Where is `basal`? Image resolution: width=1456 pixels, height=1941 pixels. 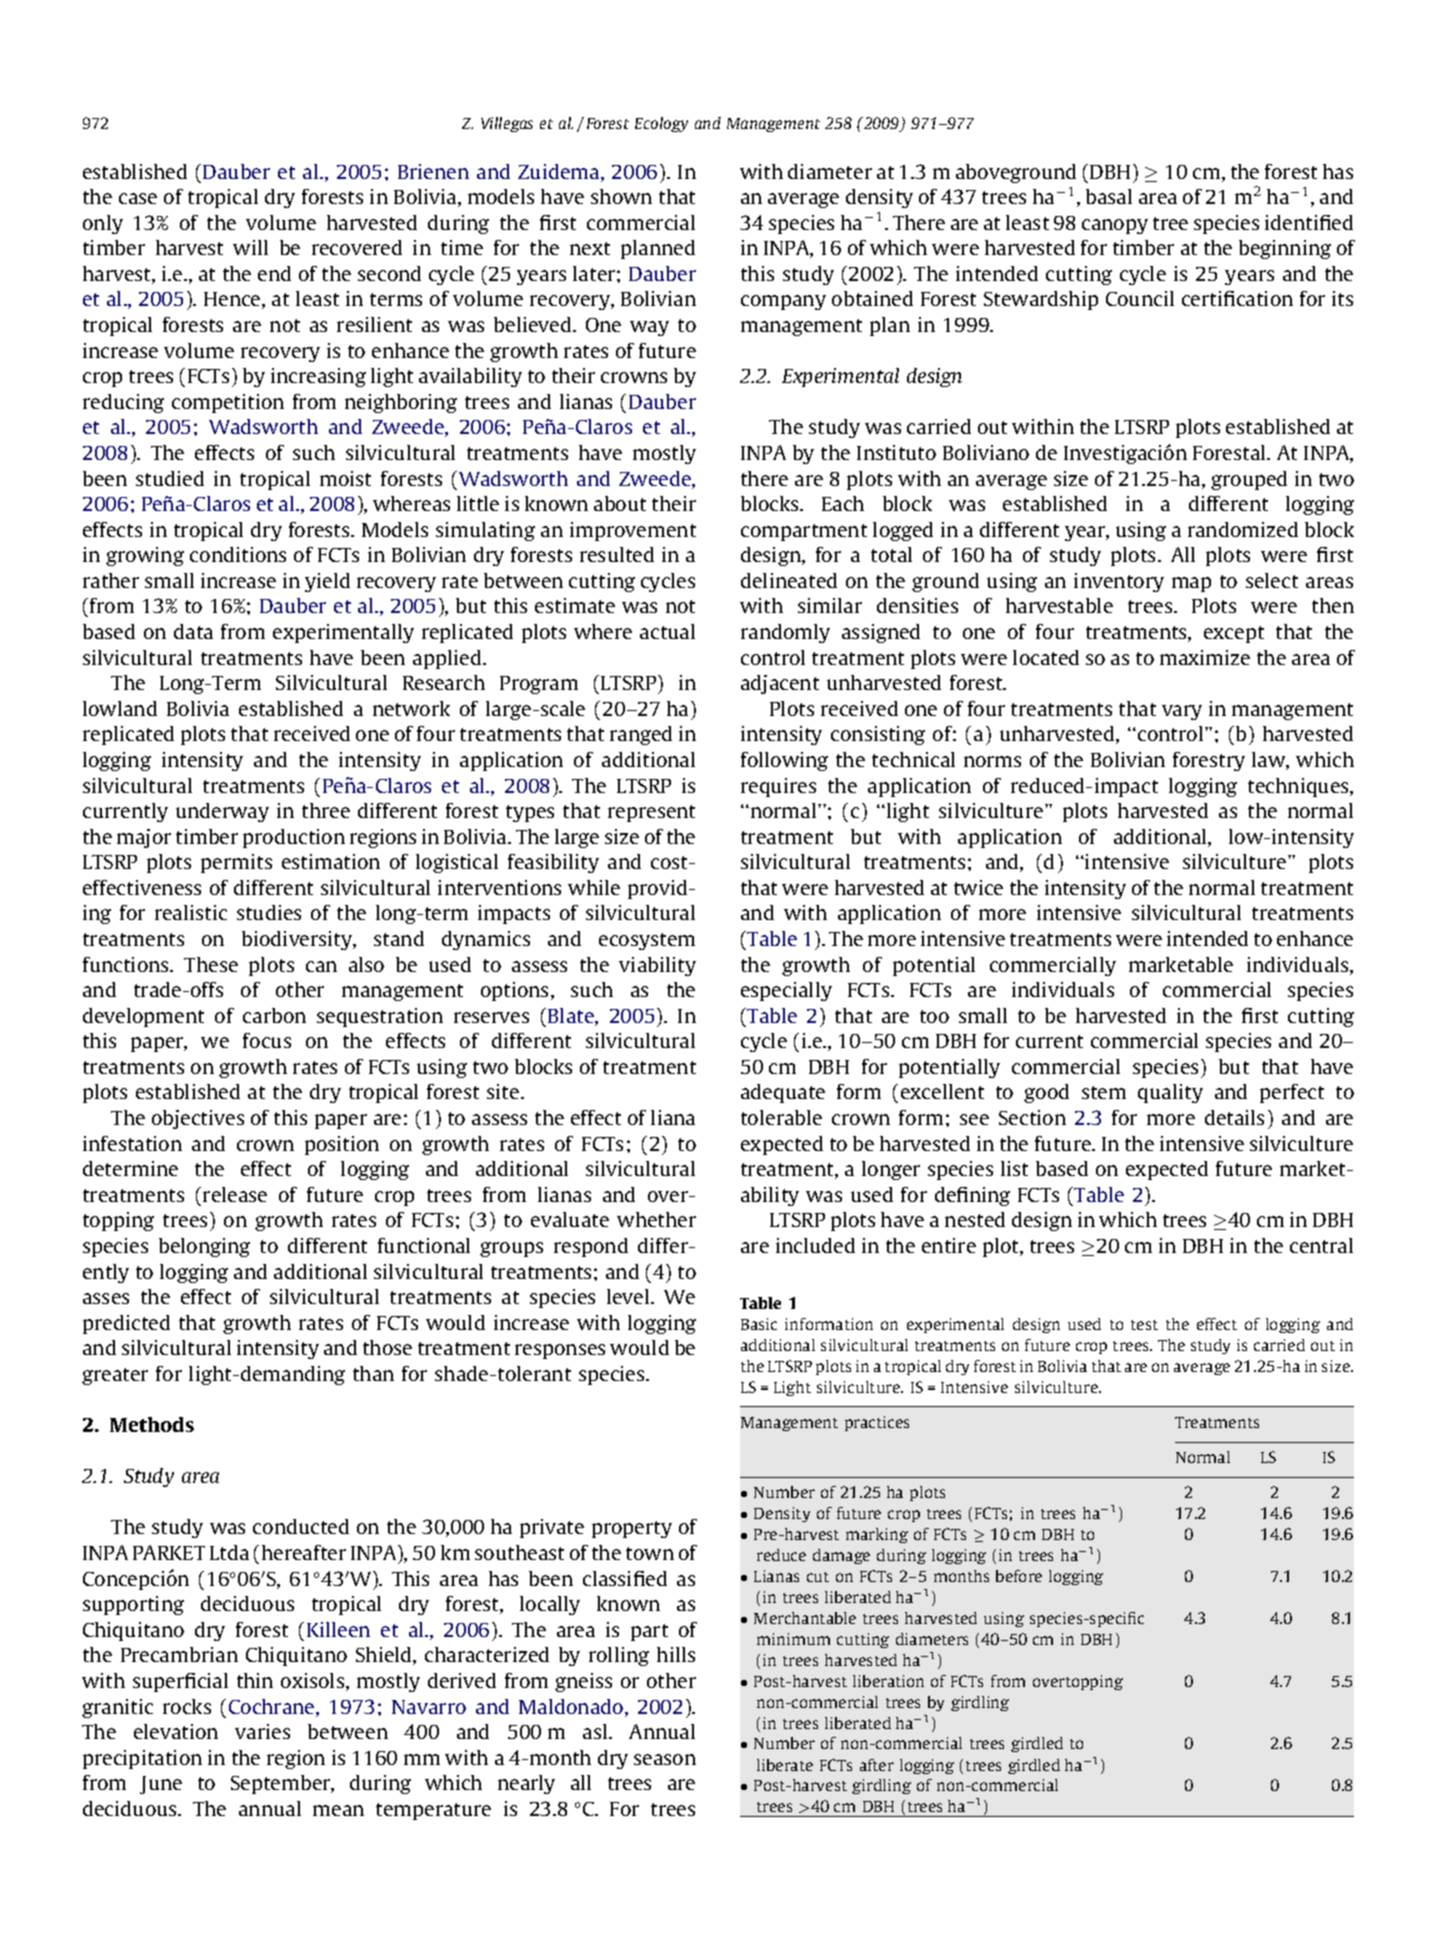 basal is located at coordinates (1109, 196).
